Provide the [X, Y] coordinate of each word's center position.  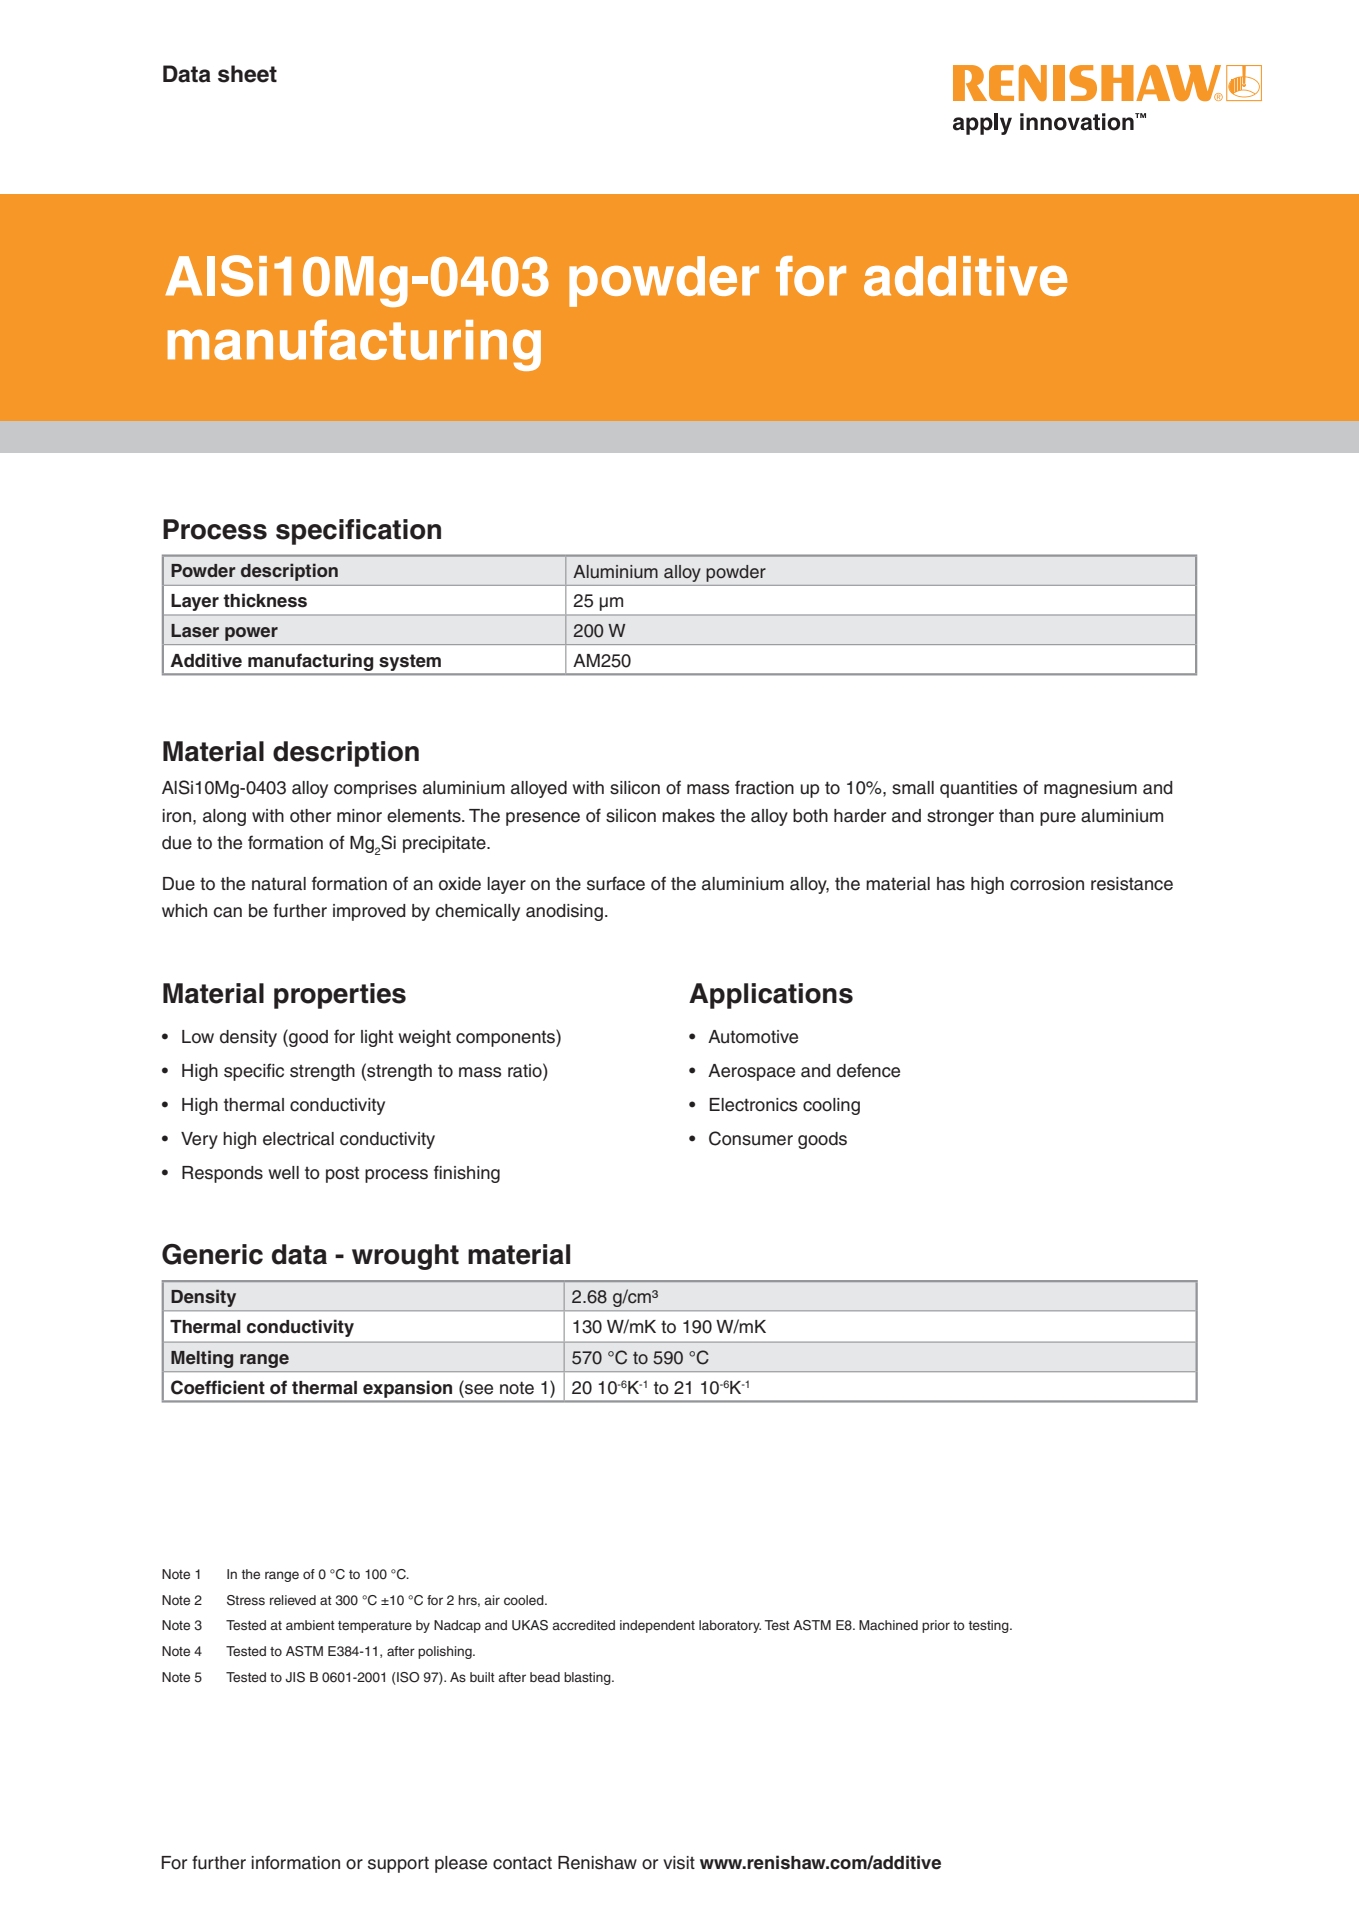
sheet [247, 74]
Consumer [751, 1138]
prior [936, 1626]
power [251, 634]
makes [688, 816]
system [410, 663]
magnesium [1090, 789]
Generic [212, 1254]
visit [679, 1863]
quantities [978, 789]
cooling [831, 1106]
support [398, 1864]
